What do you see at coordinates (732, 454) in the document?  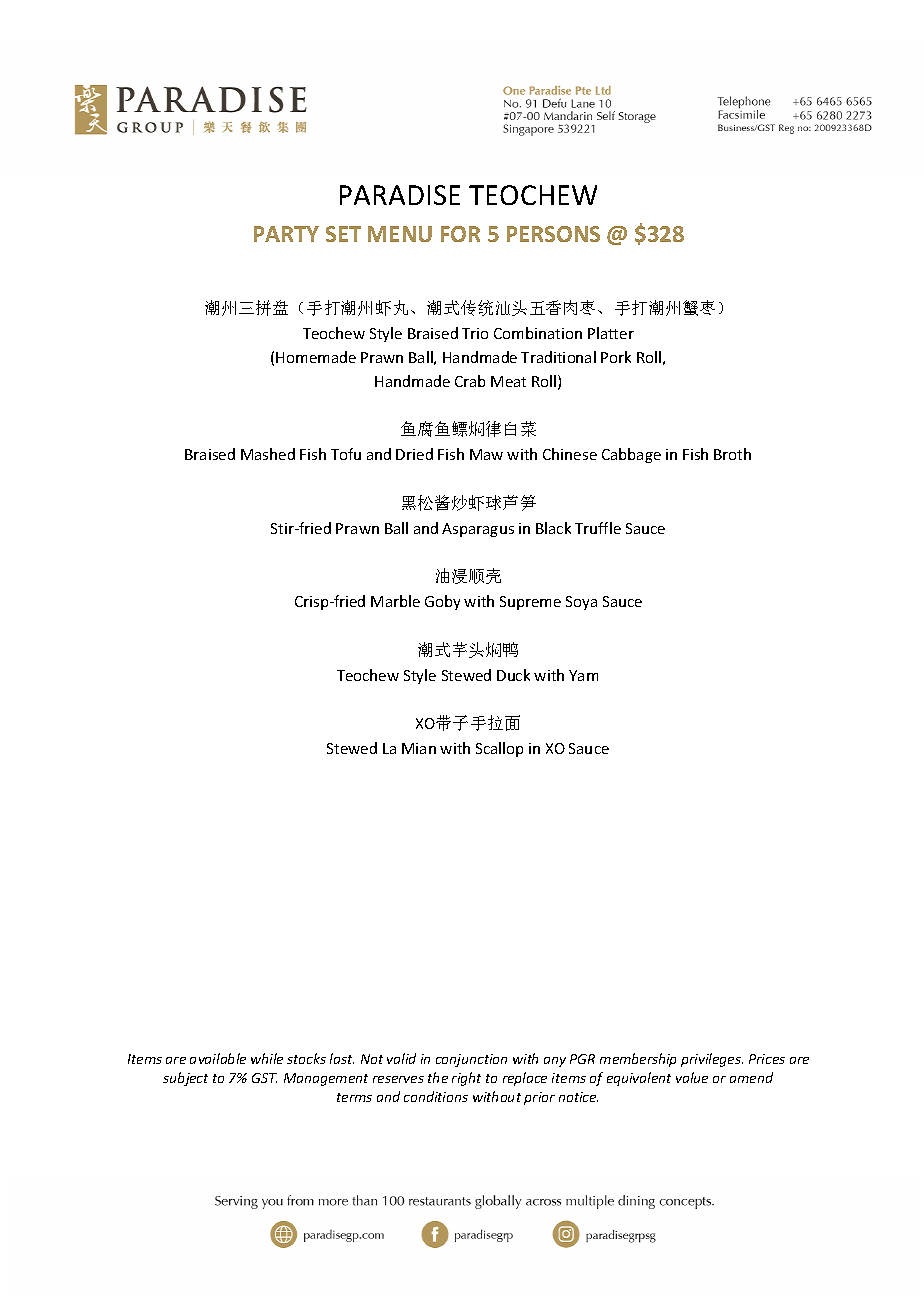 I see `Broth` at bounding box center [732, 454].
